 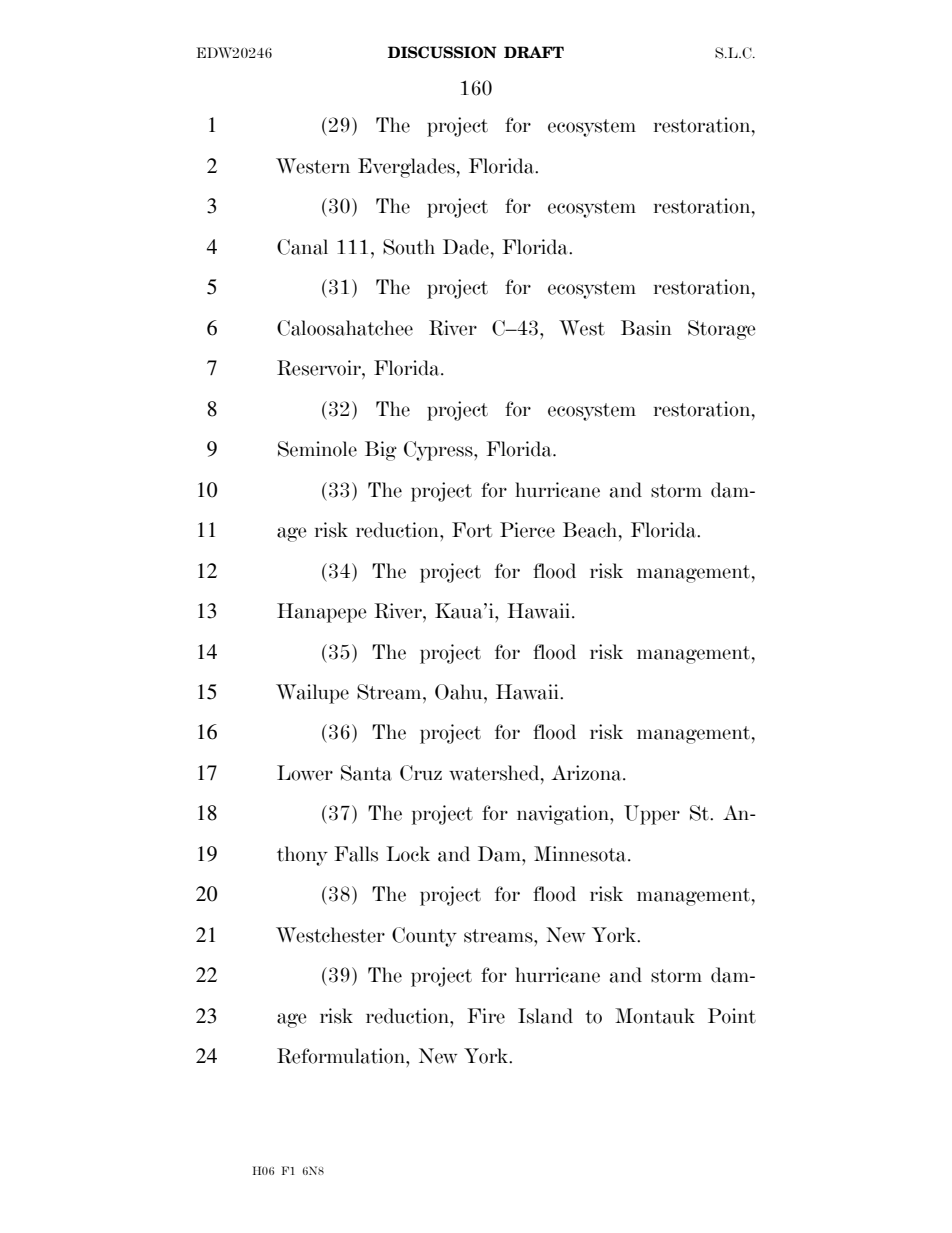 What do you see at coordinates (646, 328) in the page?
I see `Basin` at bounding box center [646, 328].
